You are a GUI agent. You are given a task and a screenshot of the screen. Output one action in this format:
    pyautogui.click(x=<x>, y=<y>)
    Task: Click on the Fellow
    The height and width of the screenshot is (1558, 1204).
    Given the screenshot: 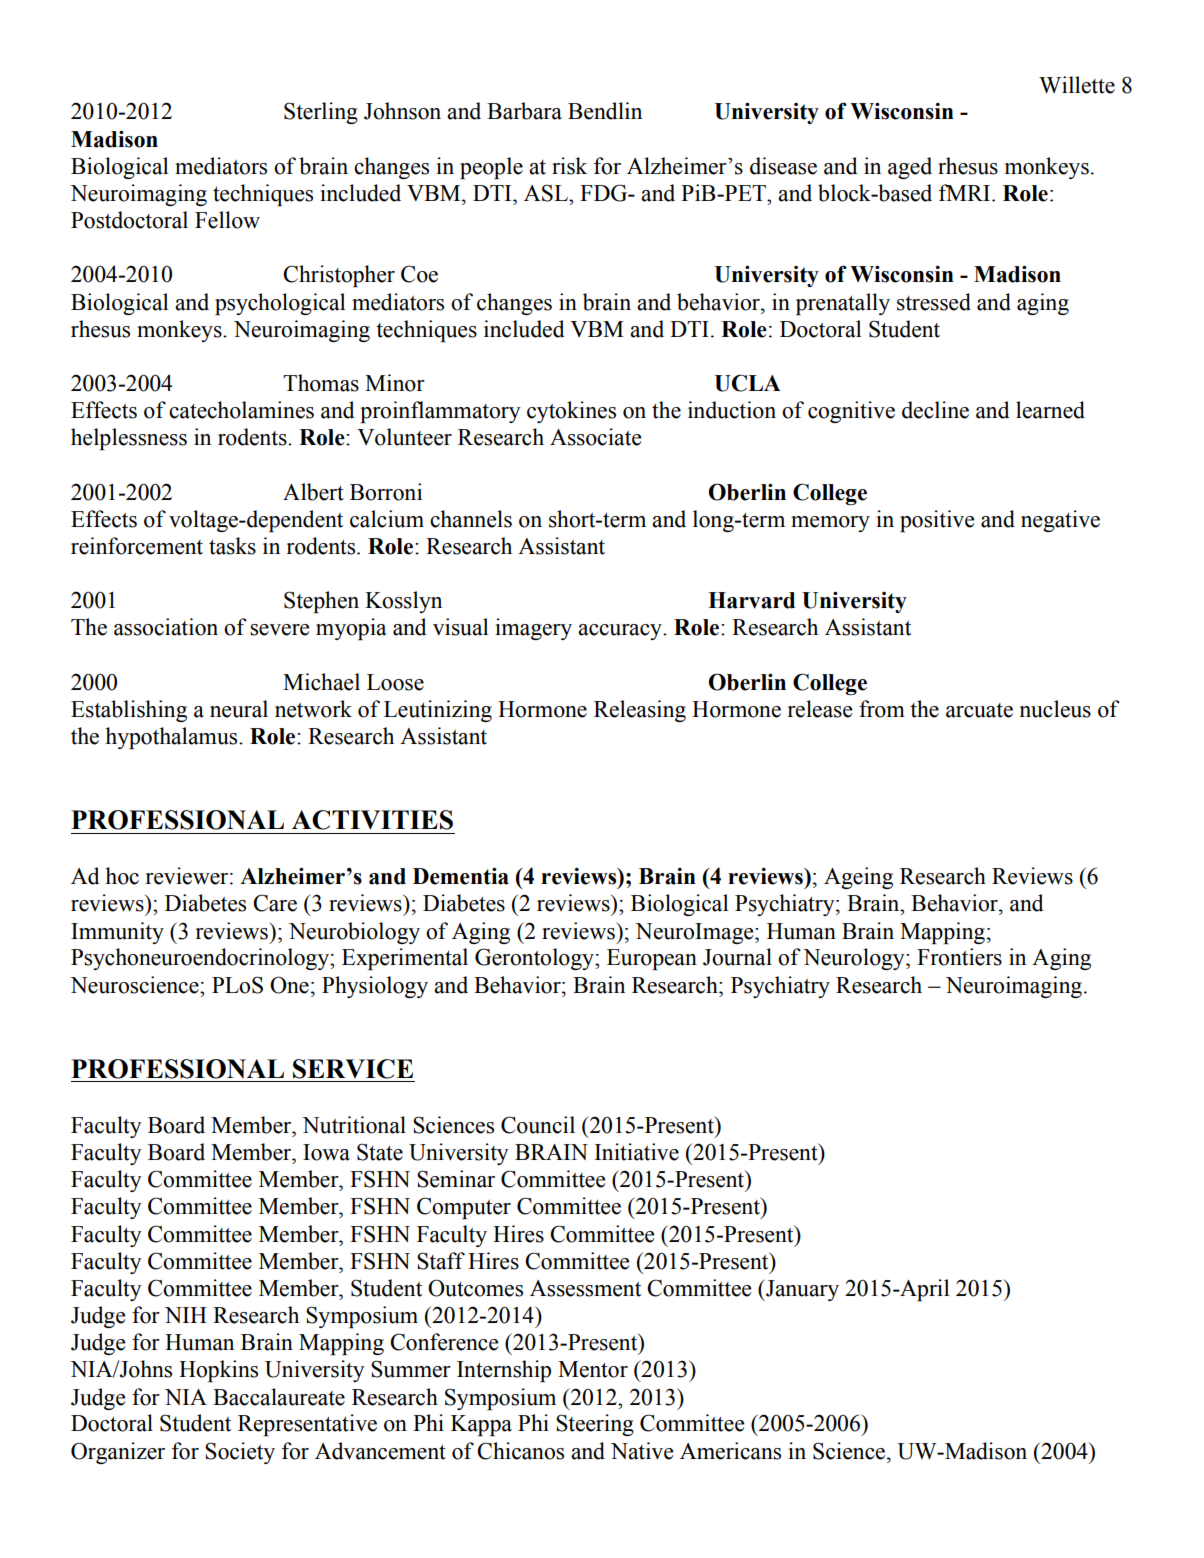 What is the action you would take?
    pyautogui.click(x=227, y=220)
